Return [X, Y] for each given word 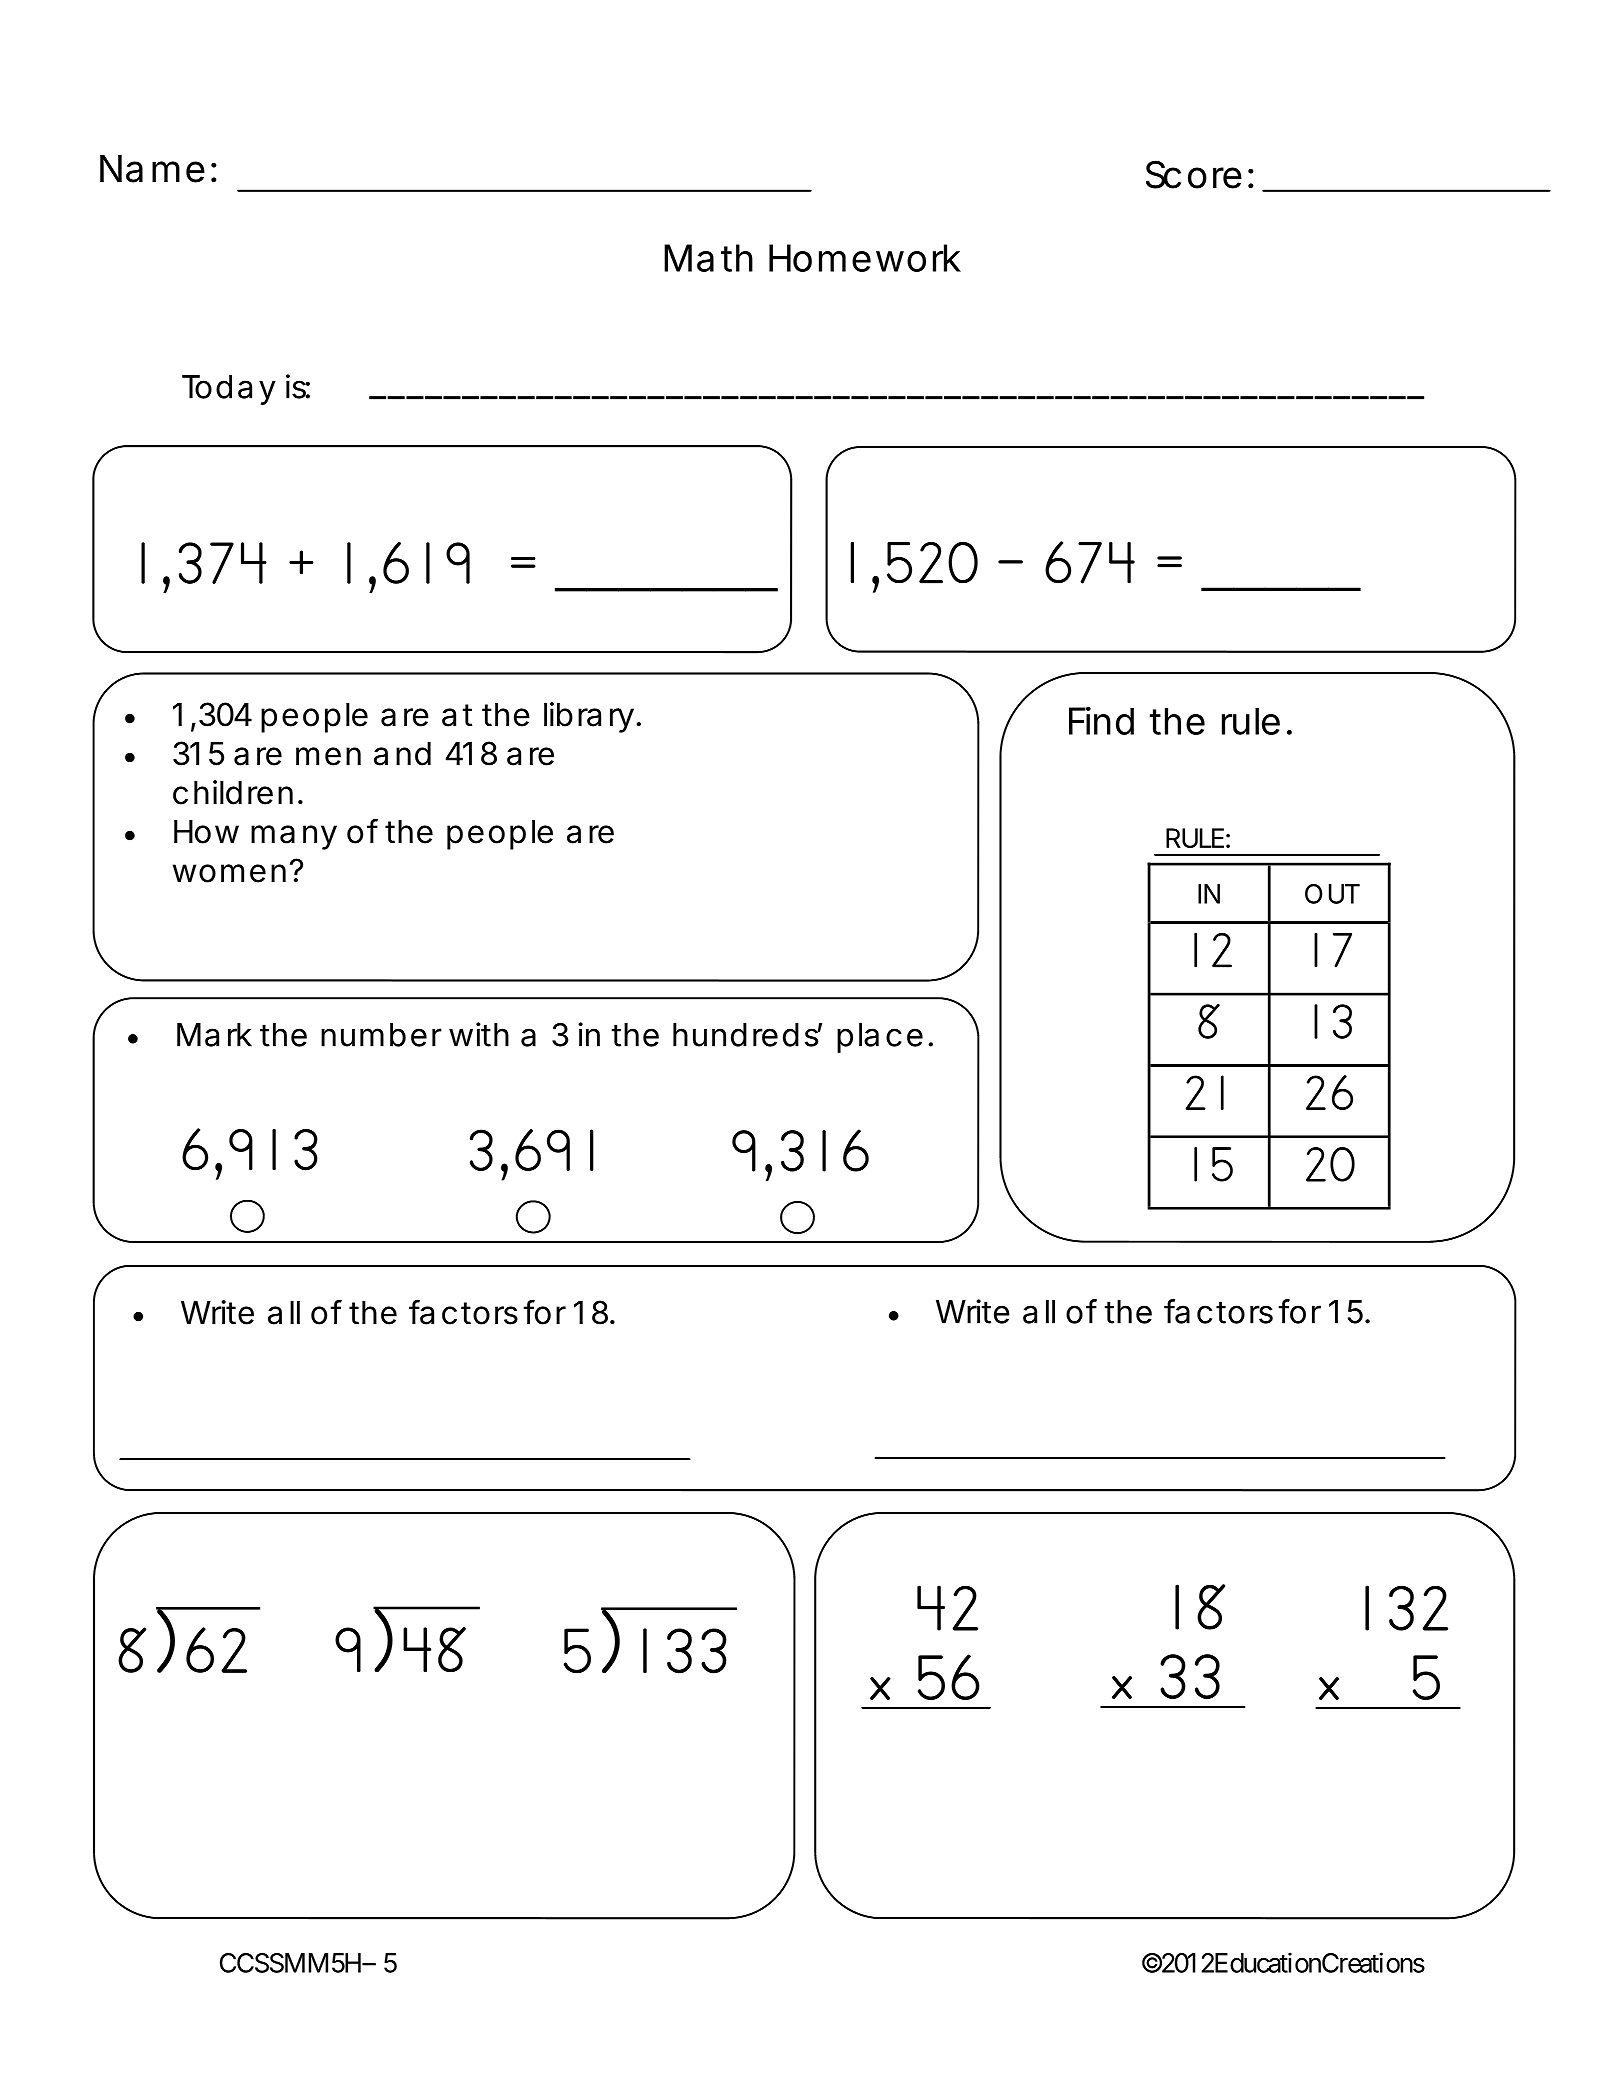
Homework [865, 258]
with [479, 1034]
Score [1194, 174]
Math [708, 258]
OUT [1332, 894]
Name [152, 169]
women [229, 873]
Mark [214, 1035]
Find [1101, 720]
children [233, 792]
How [206, 832]
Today [229, 390]
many [294, 837]
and [402, 754]
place [880, 1038]
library [589, 717]
